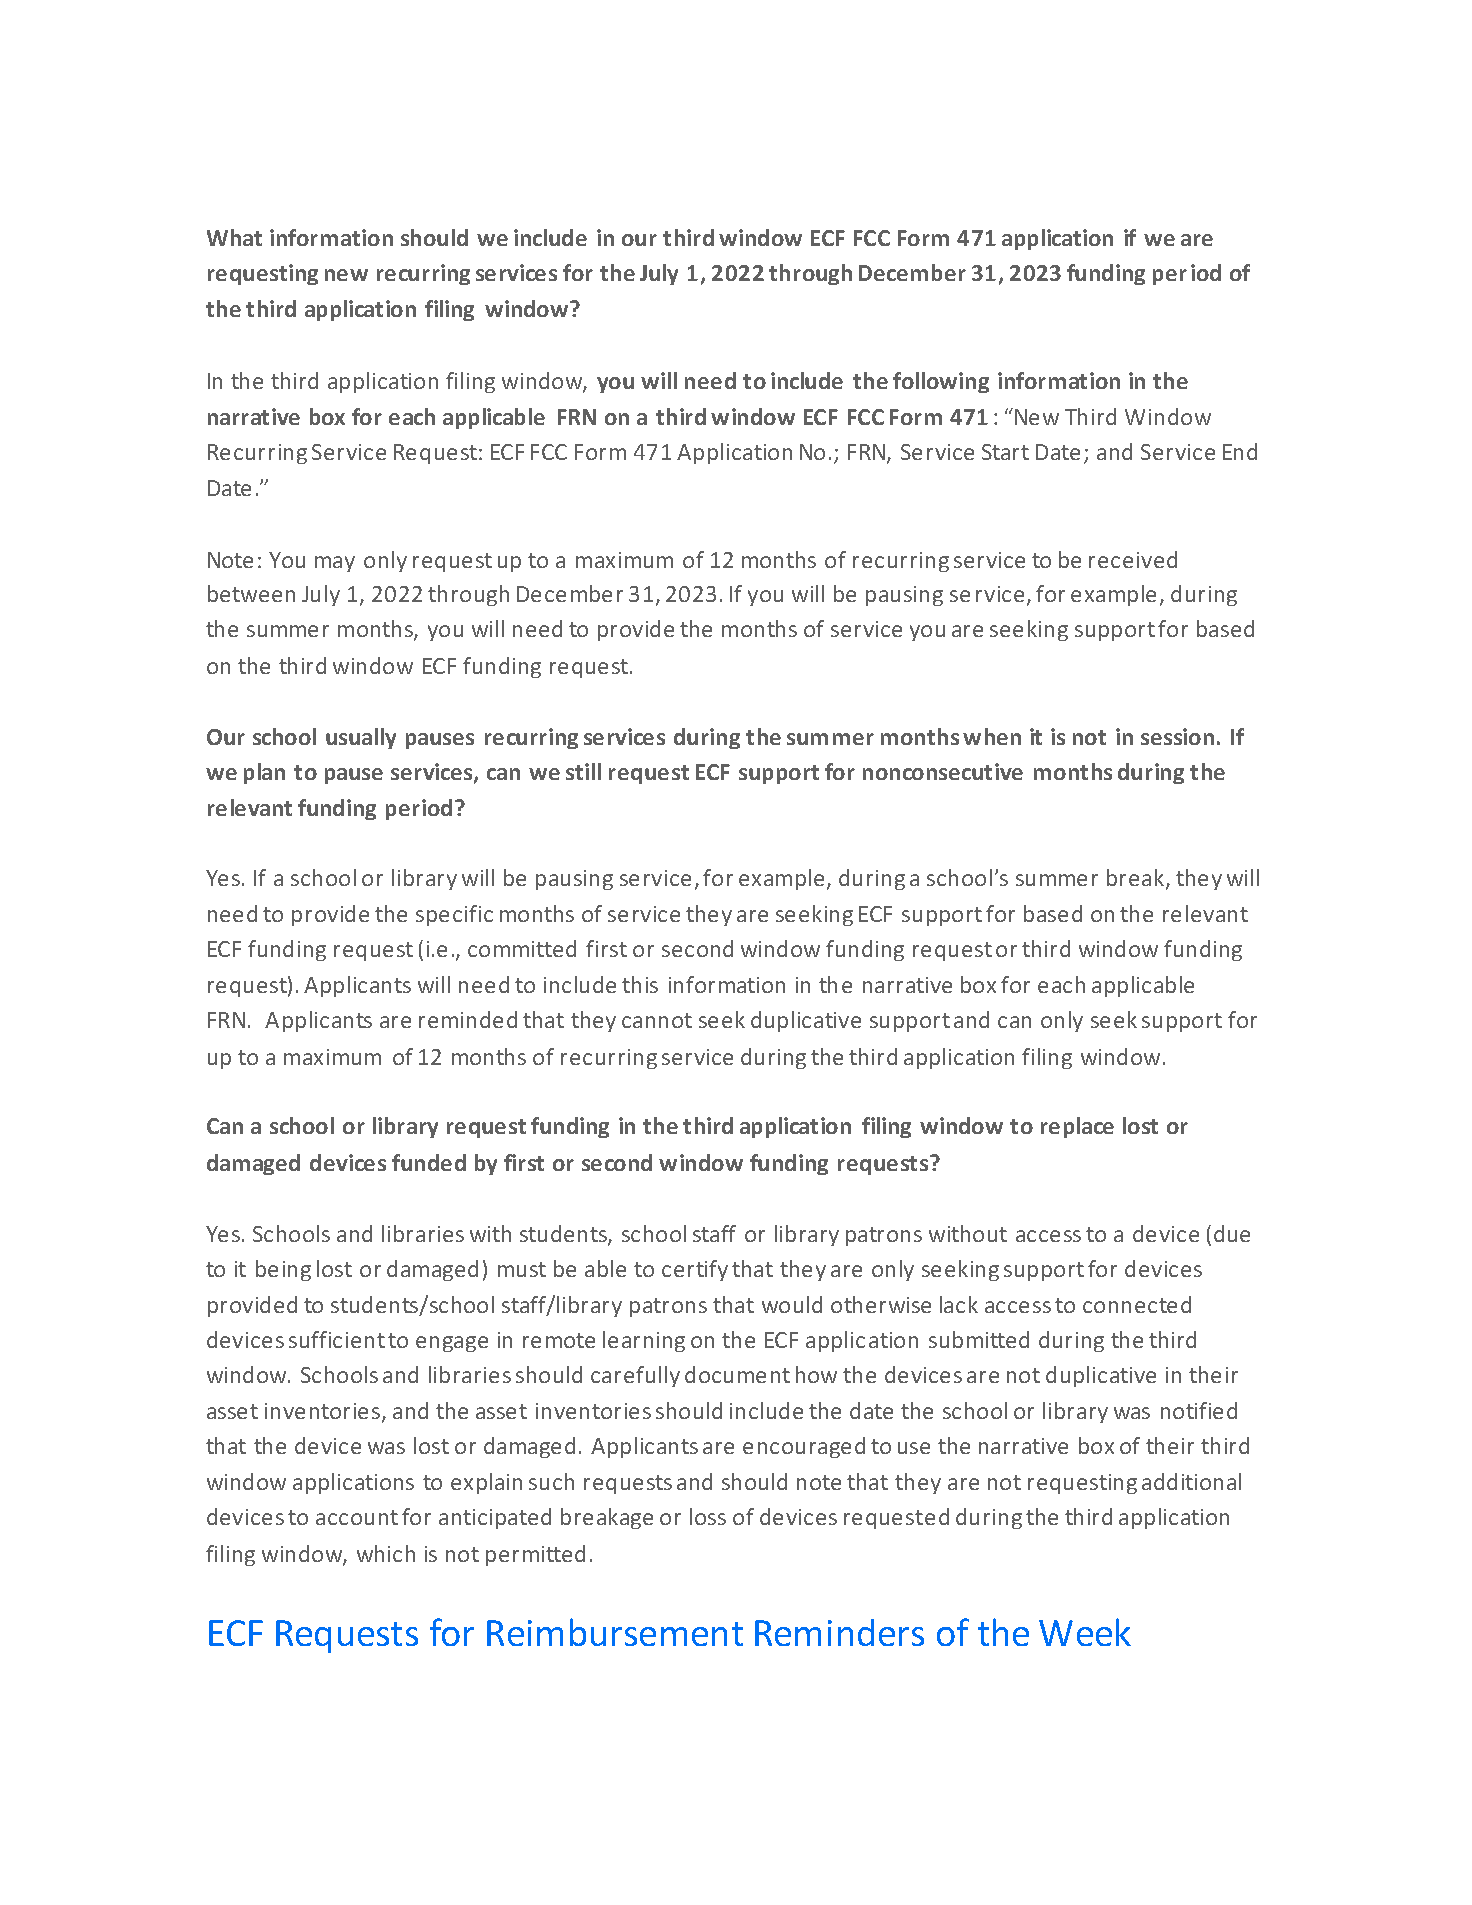 The image size is (1472, 1905). What do you see at coordinates (234, 237) in the screenshot?
I see `What` at bounding box center [234, 237].
